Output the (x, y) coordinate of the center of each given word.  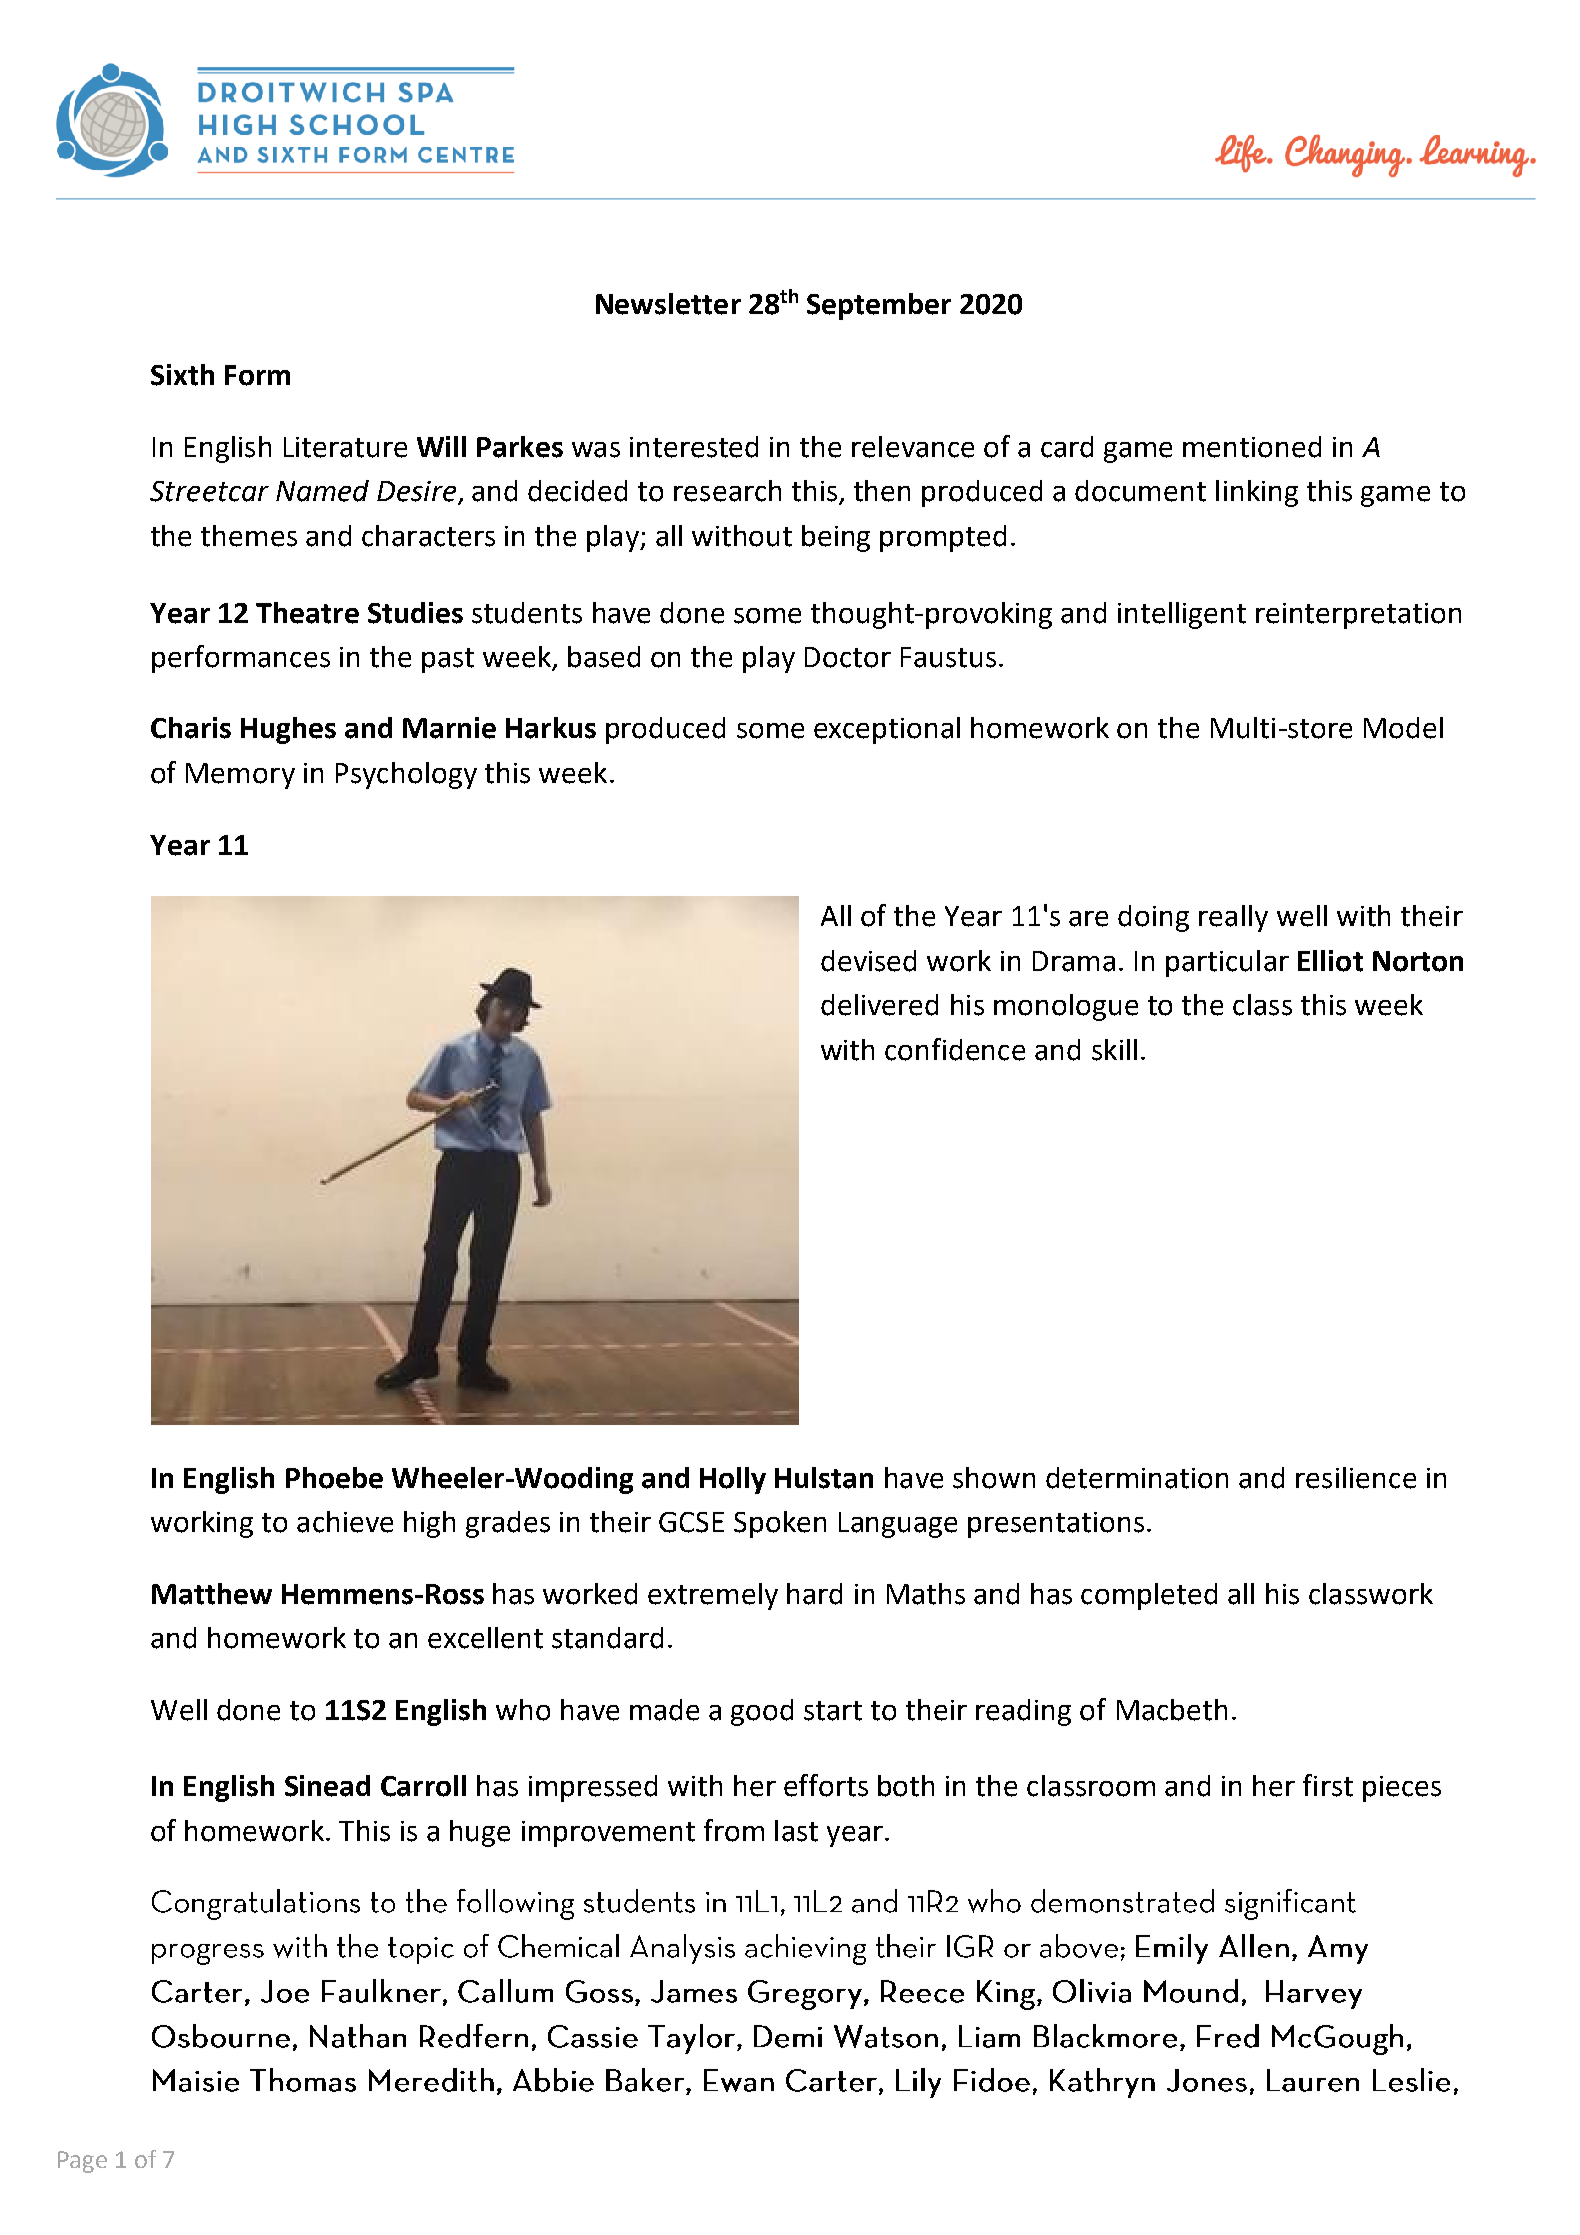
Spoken (780, 1524)
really (1233, 918)
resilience (1356, 1478)
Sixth (182, 375)
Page (82, 2162)
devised (868, 961)
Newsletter (668, 304)
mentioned (1252, 447)
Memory (240, 776)
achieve (345, 1522)
